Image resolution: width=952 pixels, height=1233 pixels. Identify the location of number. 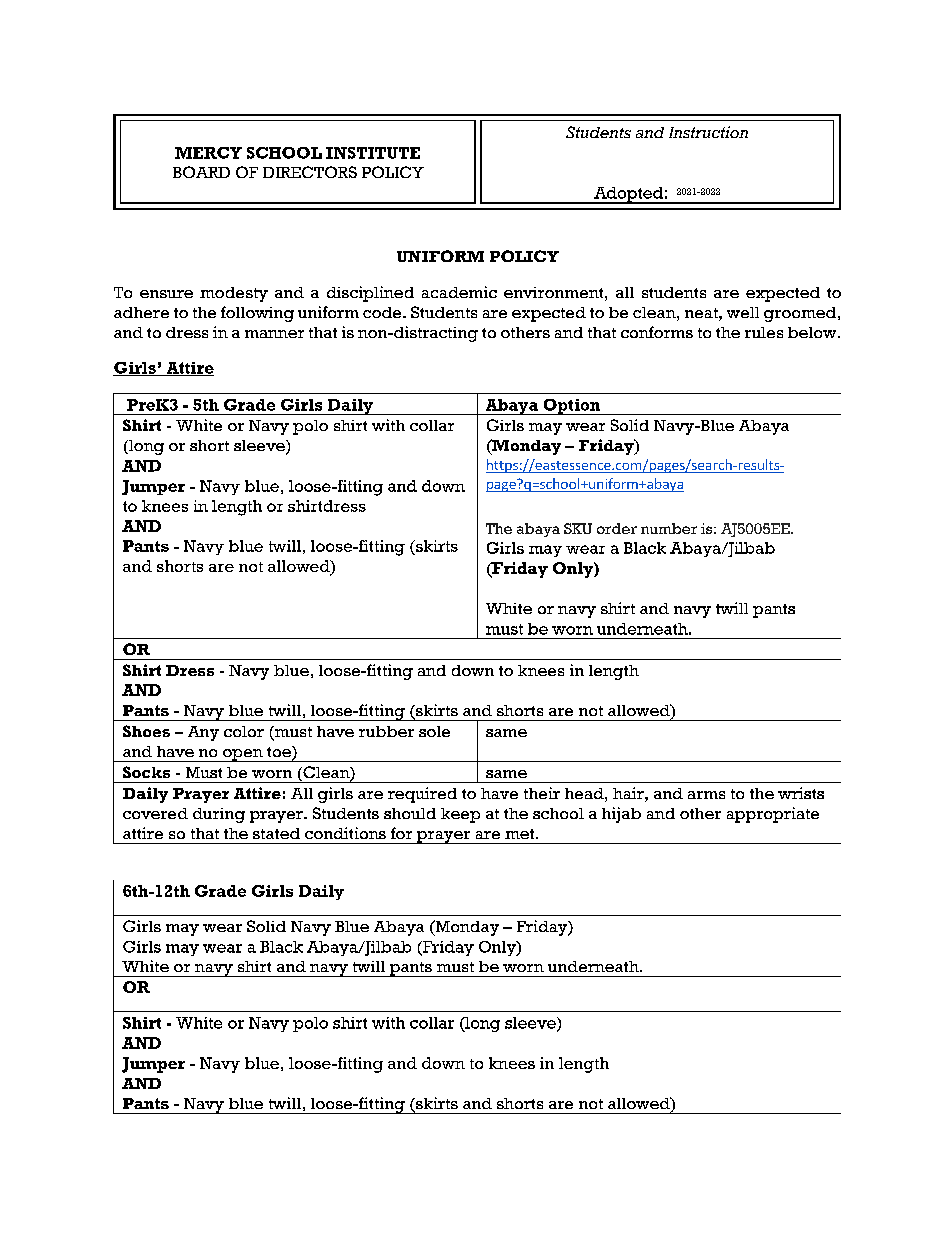
(669, 528).
